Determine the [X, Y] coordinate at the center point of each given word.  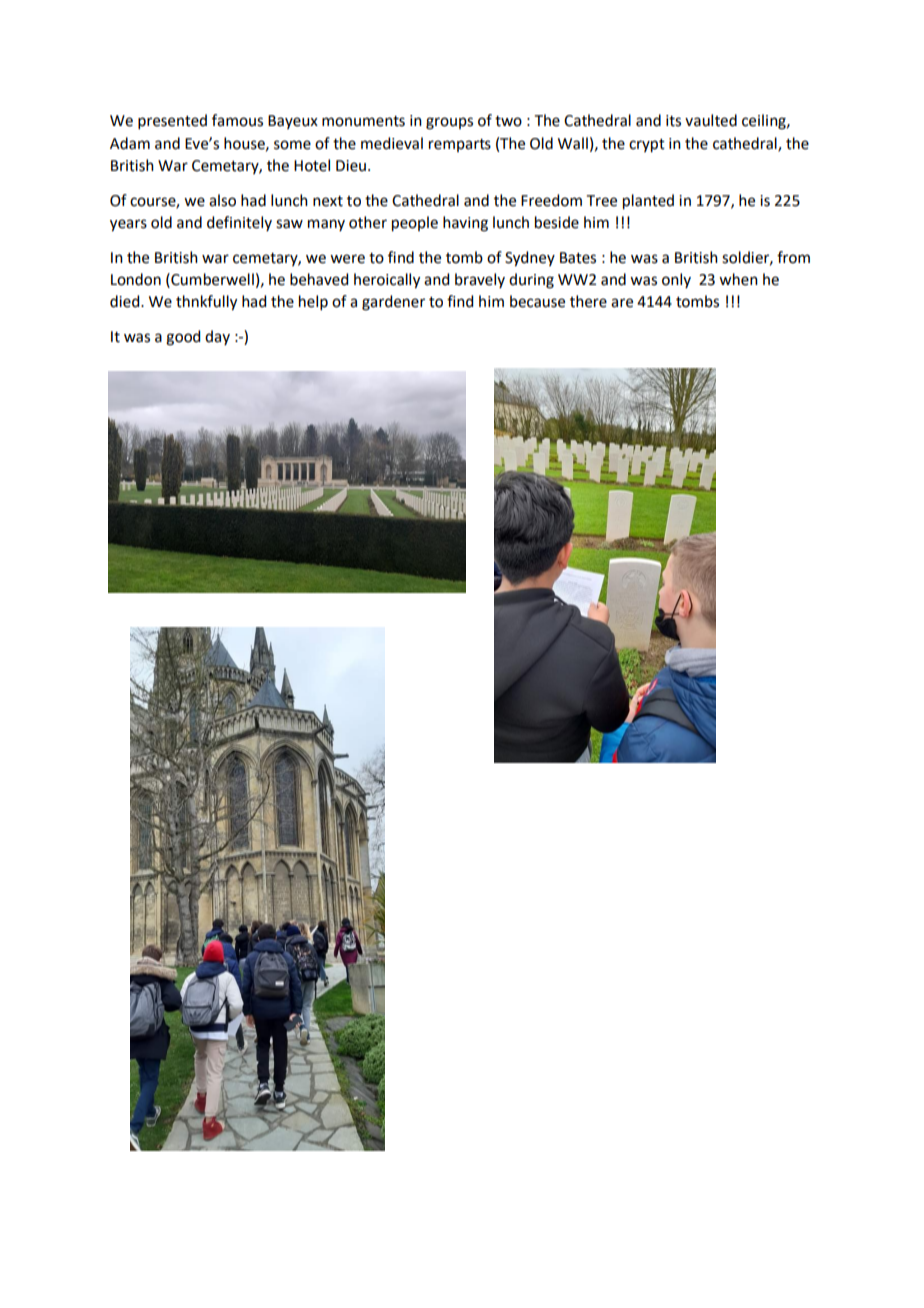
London [136, 279]
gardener [393, 303]
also [222, 200]
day [217, 337]
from [793, 257]
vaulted [711, 120]
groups [449, 123]
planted [648, 202]
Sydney [530, 259]
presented [172, 121]
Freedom [551, 200]
